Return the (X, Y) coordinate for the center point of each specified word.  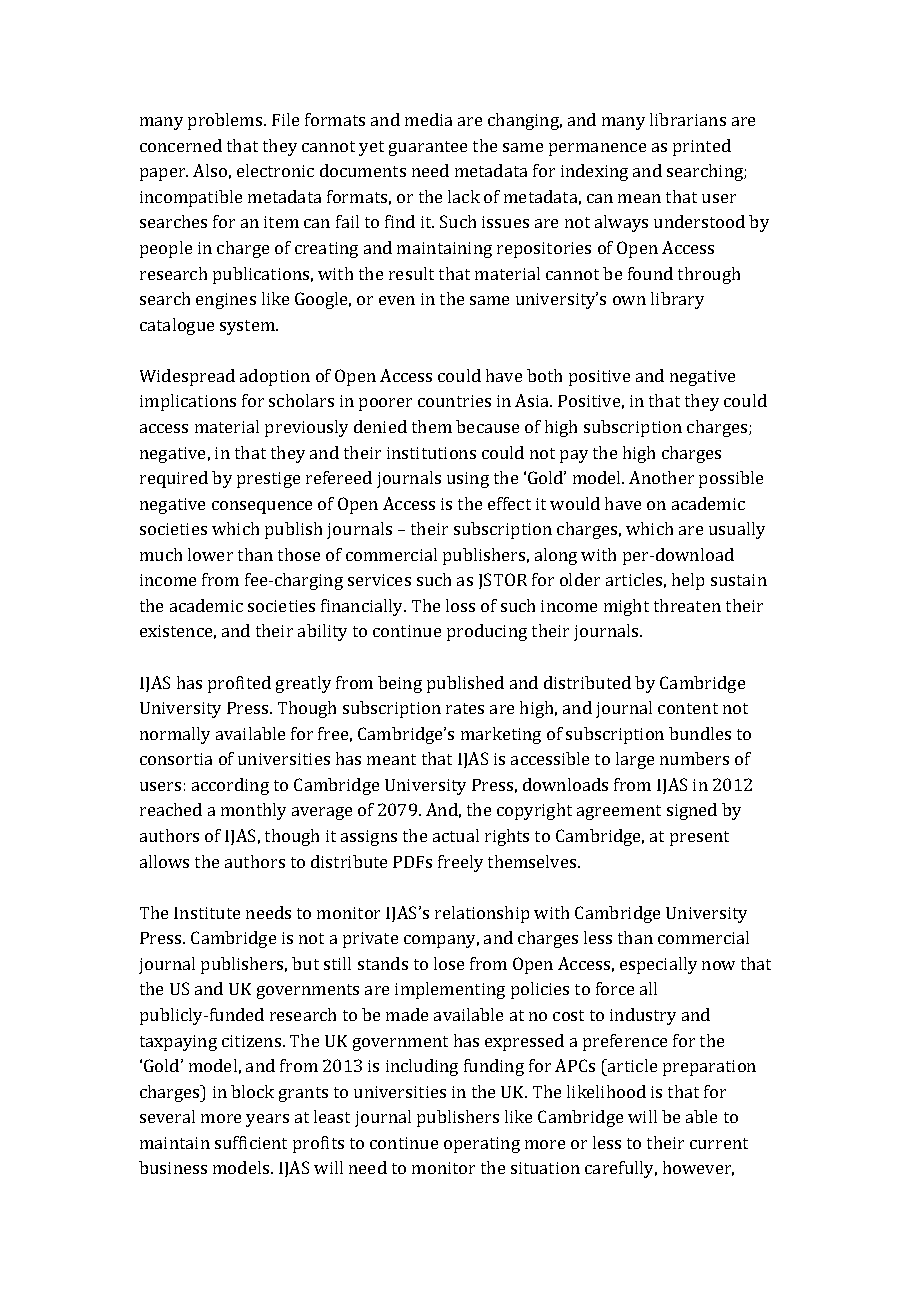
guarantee (428, 148)
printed (702, 147)
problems (226, 121)
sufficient (251, 1142)
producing (487, 632)
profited (239, 684)
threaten (687, 605)
